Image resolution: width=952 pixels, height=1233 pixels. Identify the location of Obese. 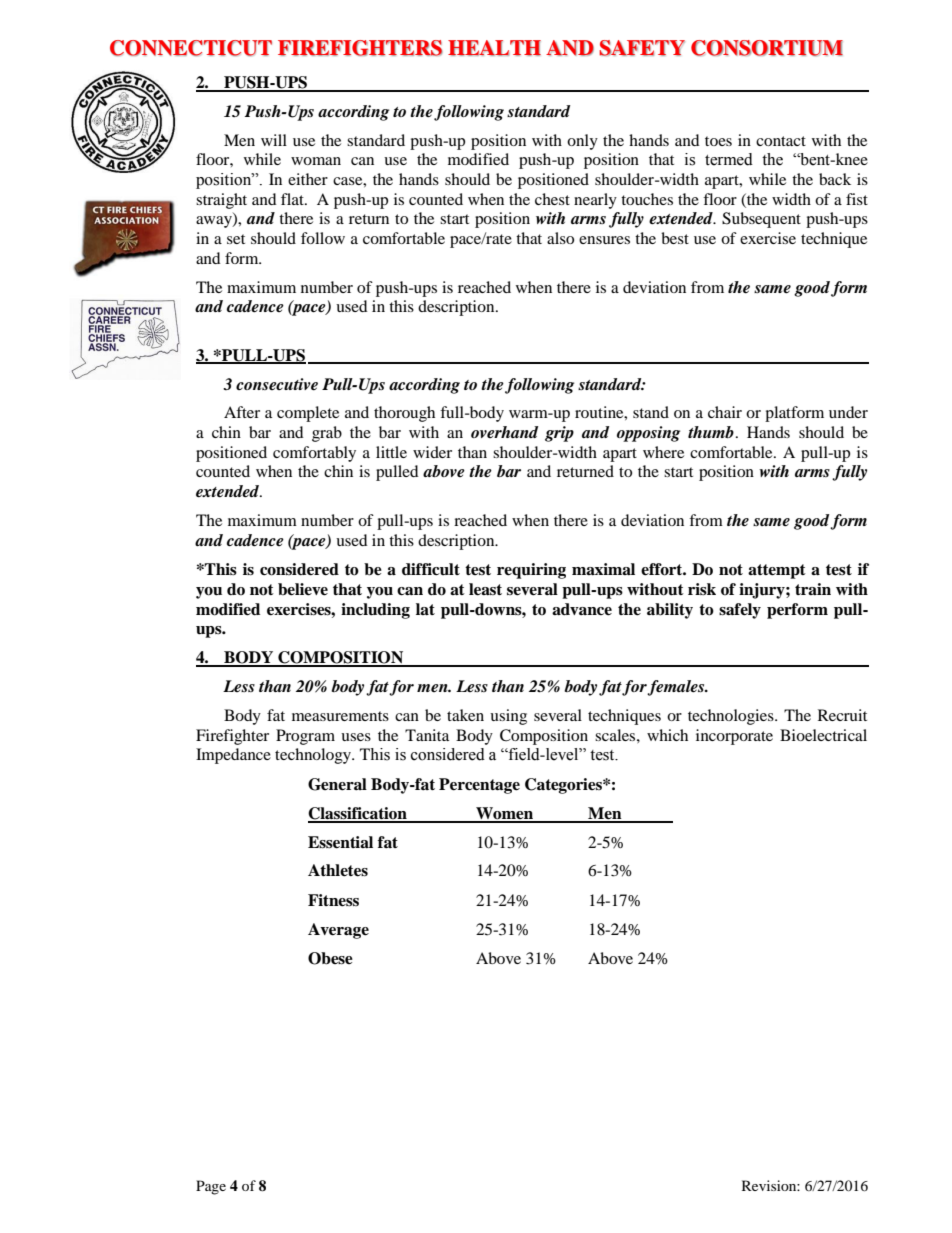
(330, 958).
